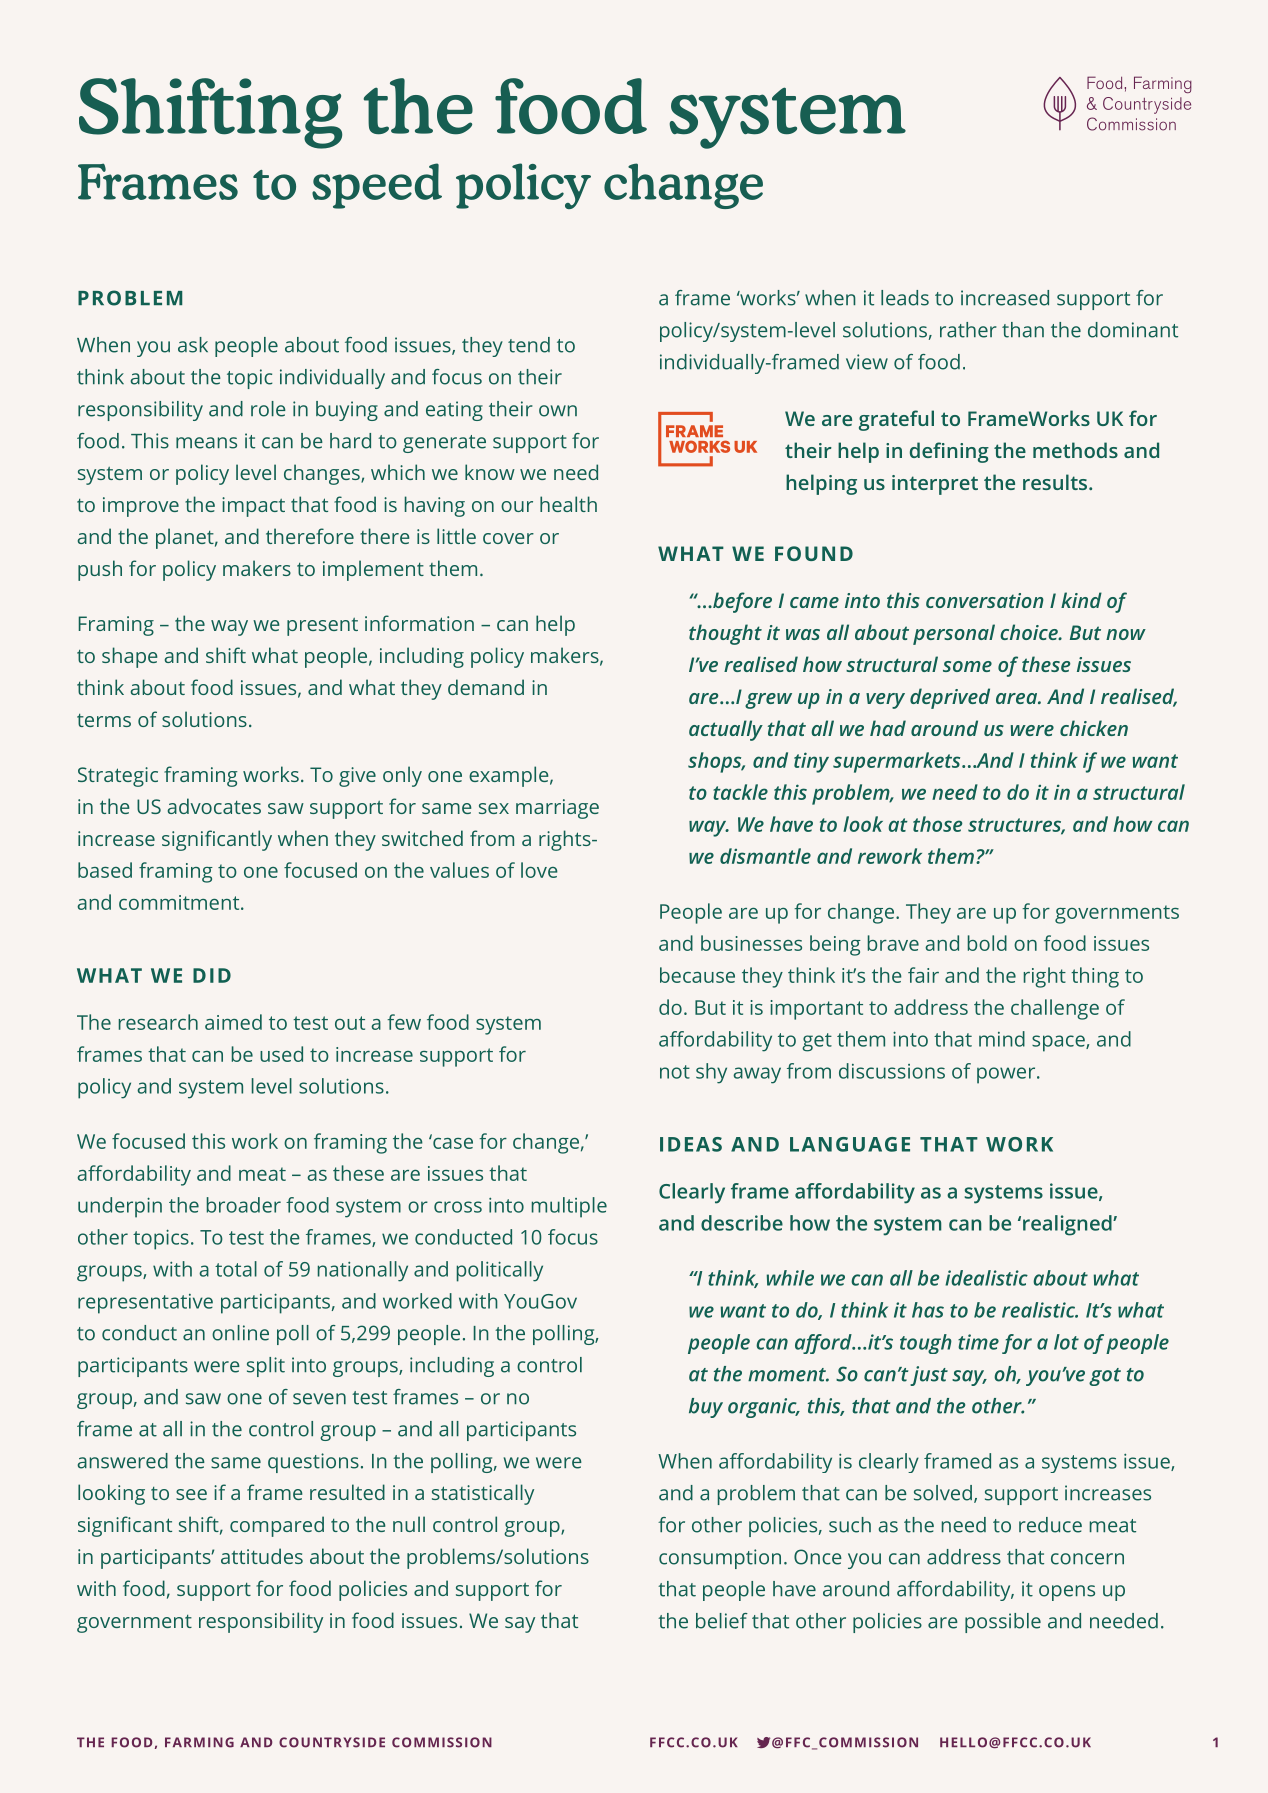  I want to click on bold, so click(987, 943).
